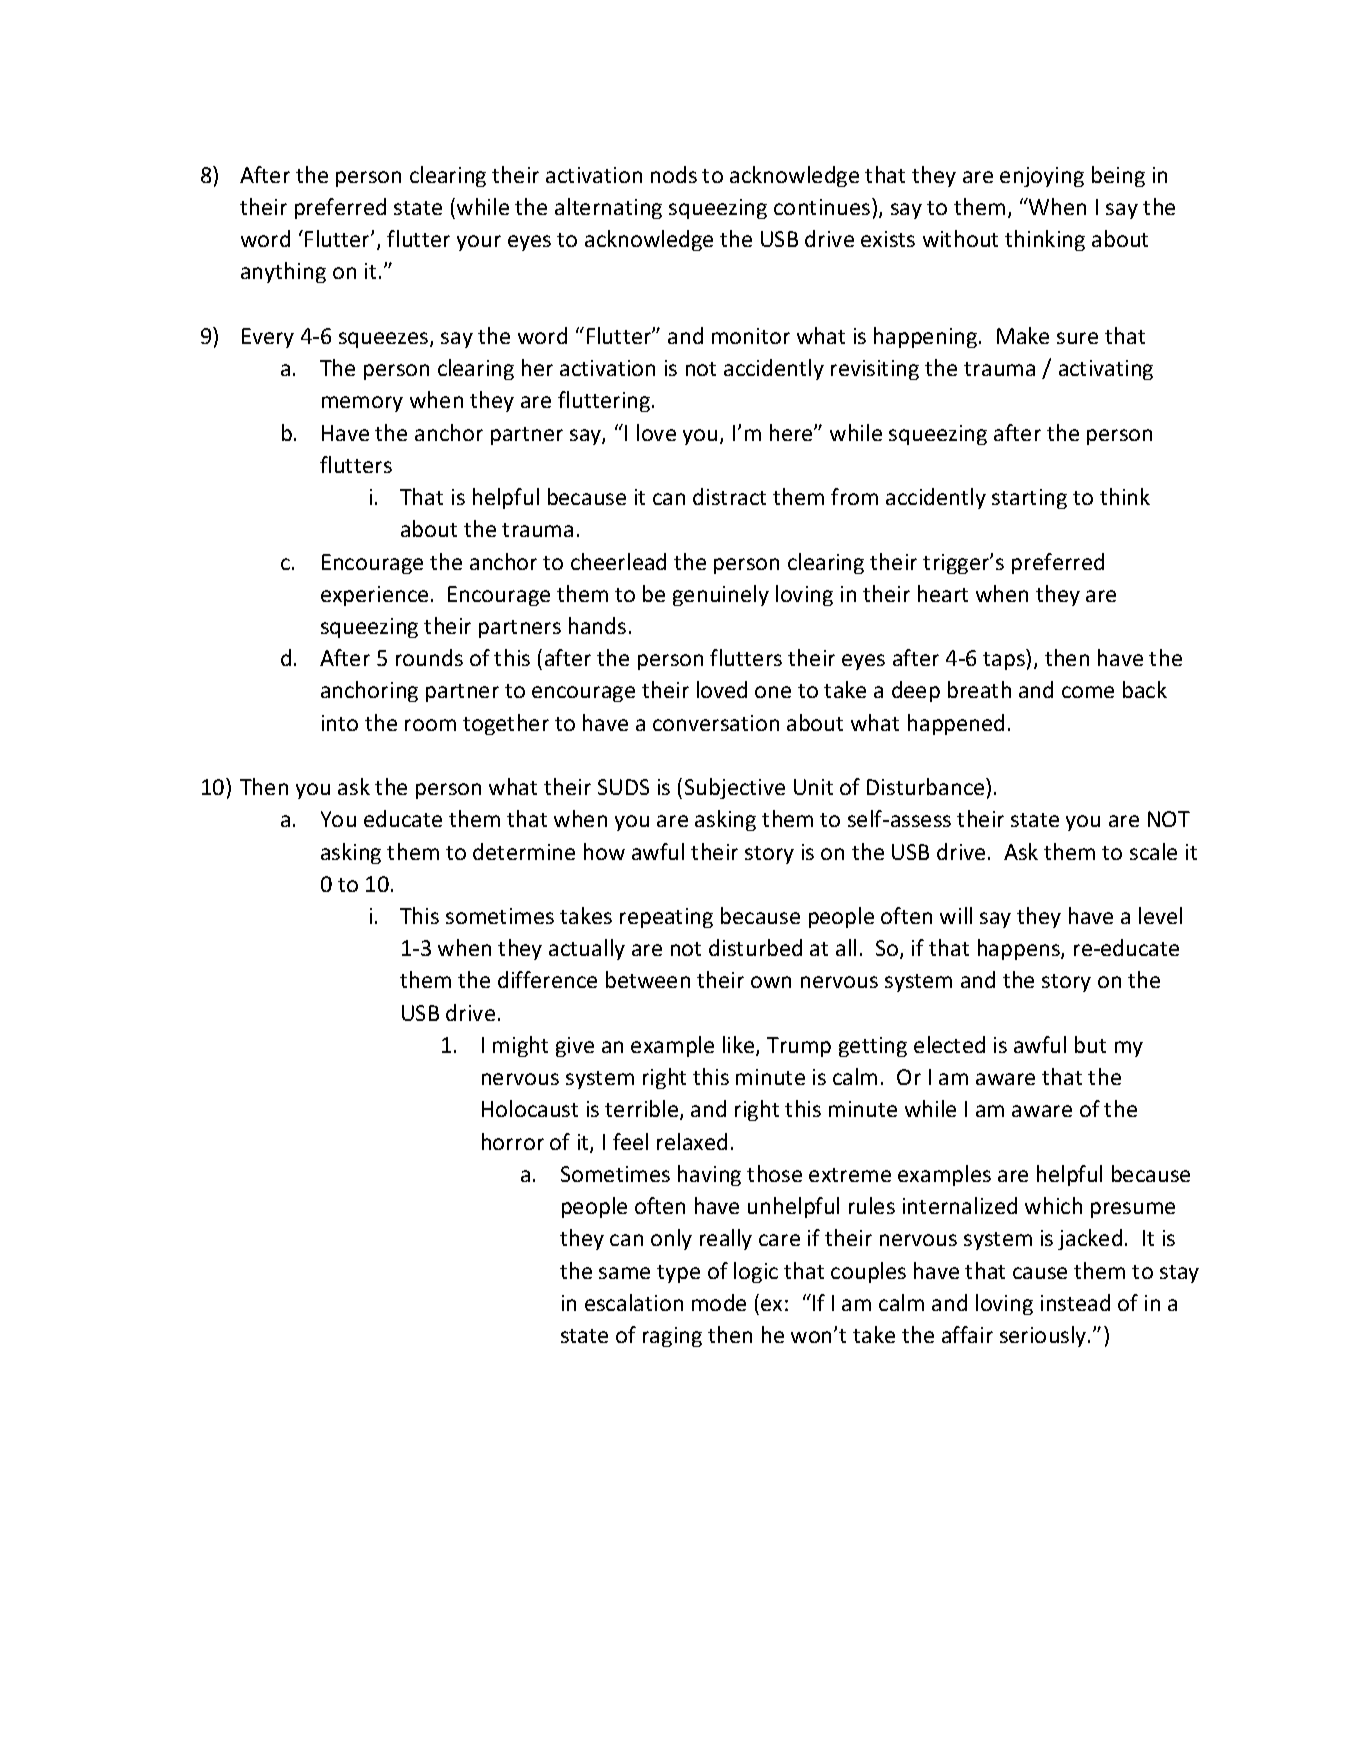 The image size is (1360, 1761). I want to click on disturbed, so click(755, 947).
